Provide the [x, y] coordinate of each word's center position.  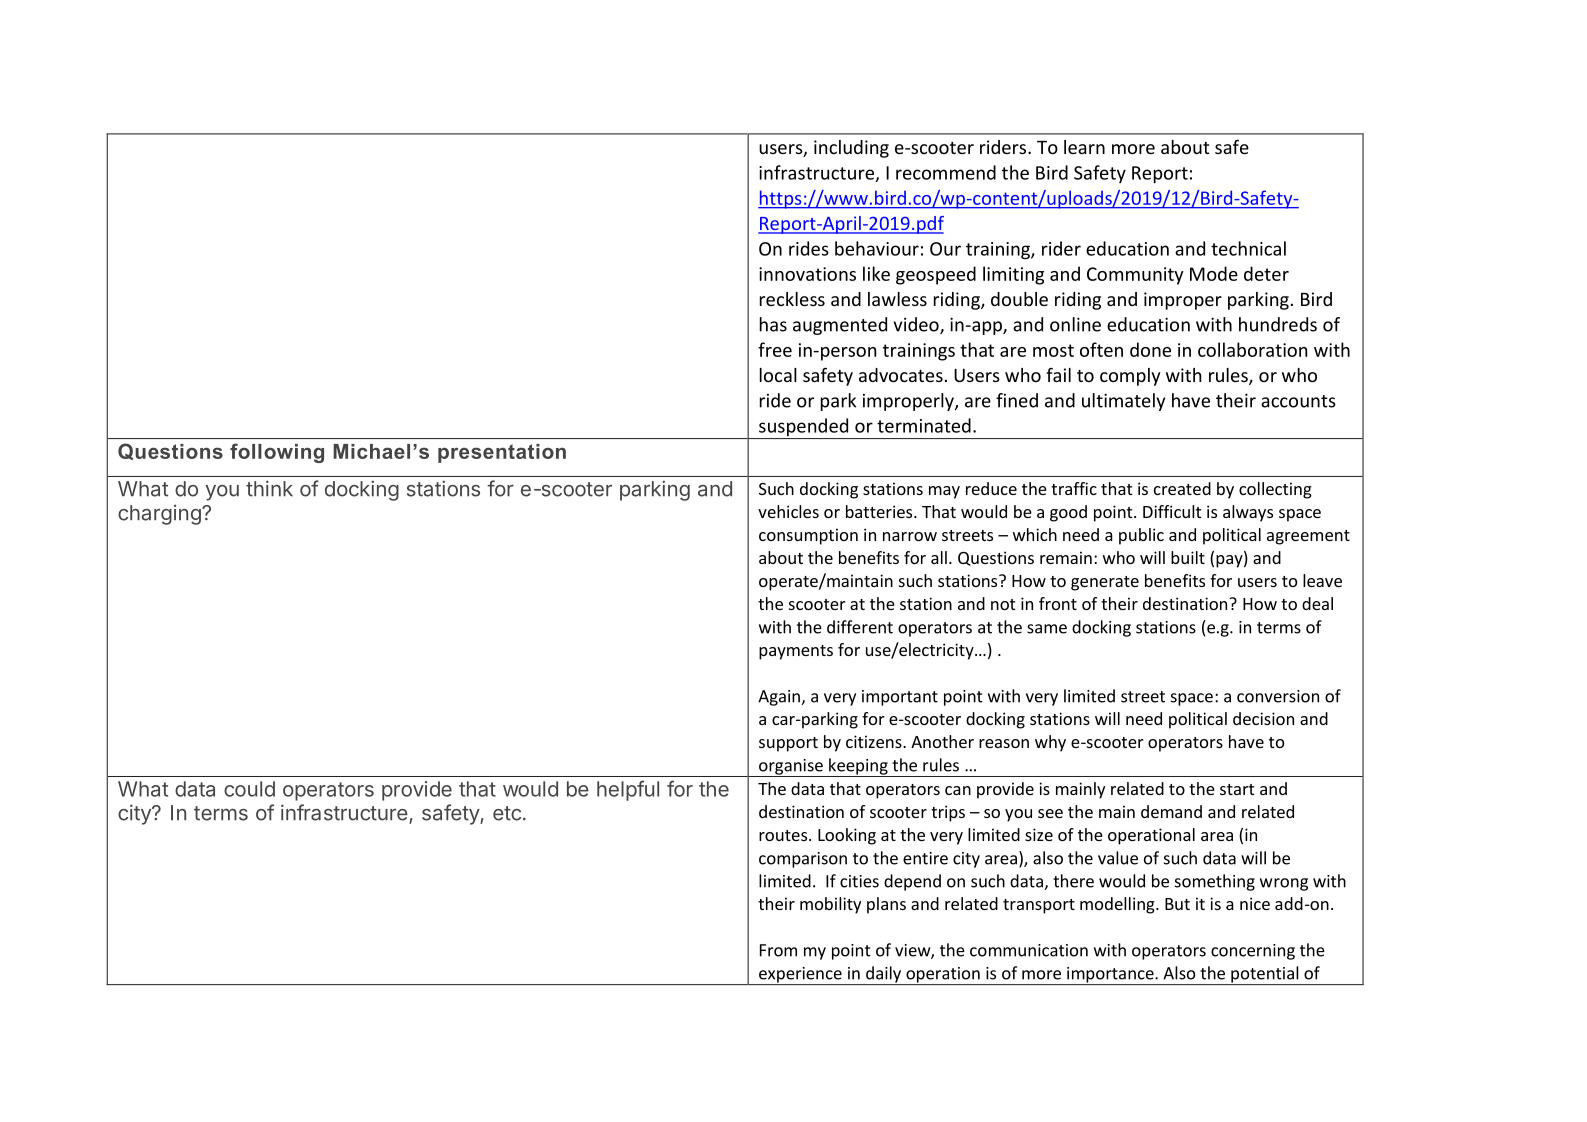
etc [507, 813]
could [249, 789]
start [1237, 789]
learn [1084, 147]
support [788, 744]
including [851, 149]
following [277, 453]
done [1150, 349]
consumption [808, 536]
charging [159, 515]
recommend [946, 172]
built [1188, 557]
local [778, 375]
